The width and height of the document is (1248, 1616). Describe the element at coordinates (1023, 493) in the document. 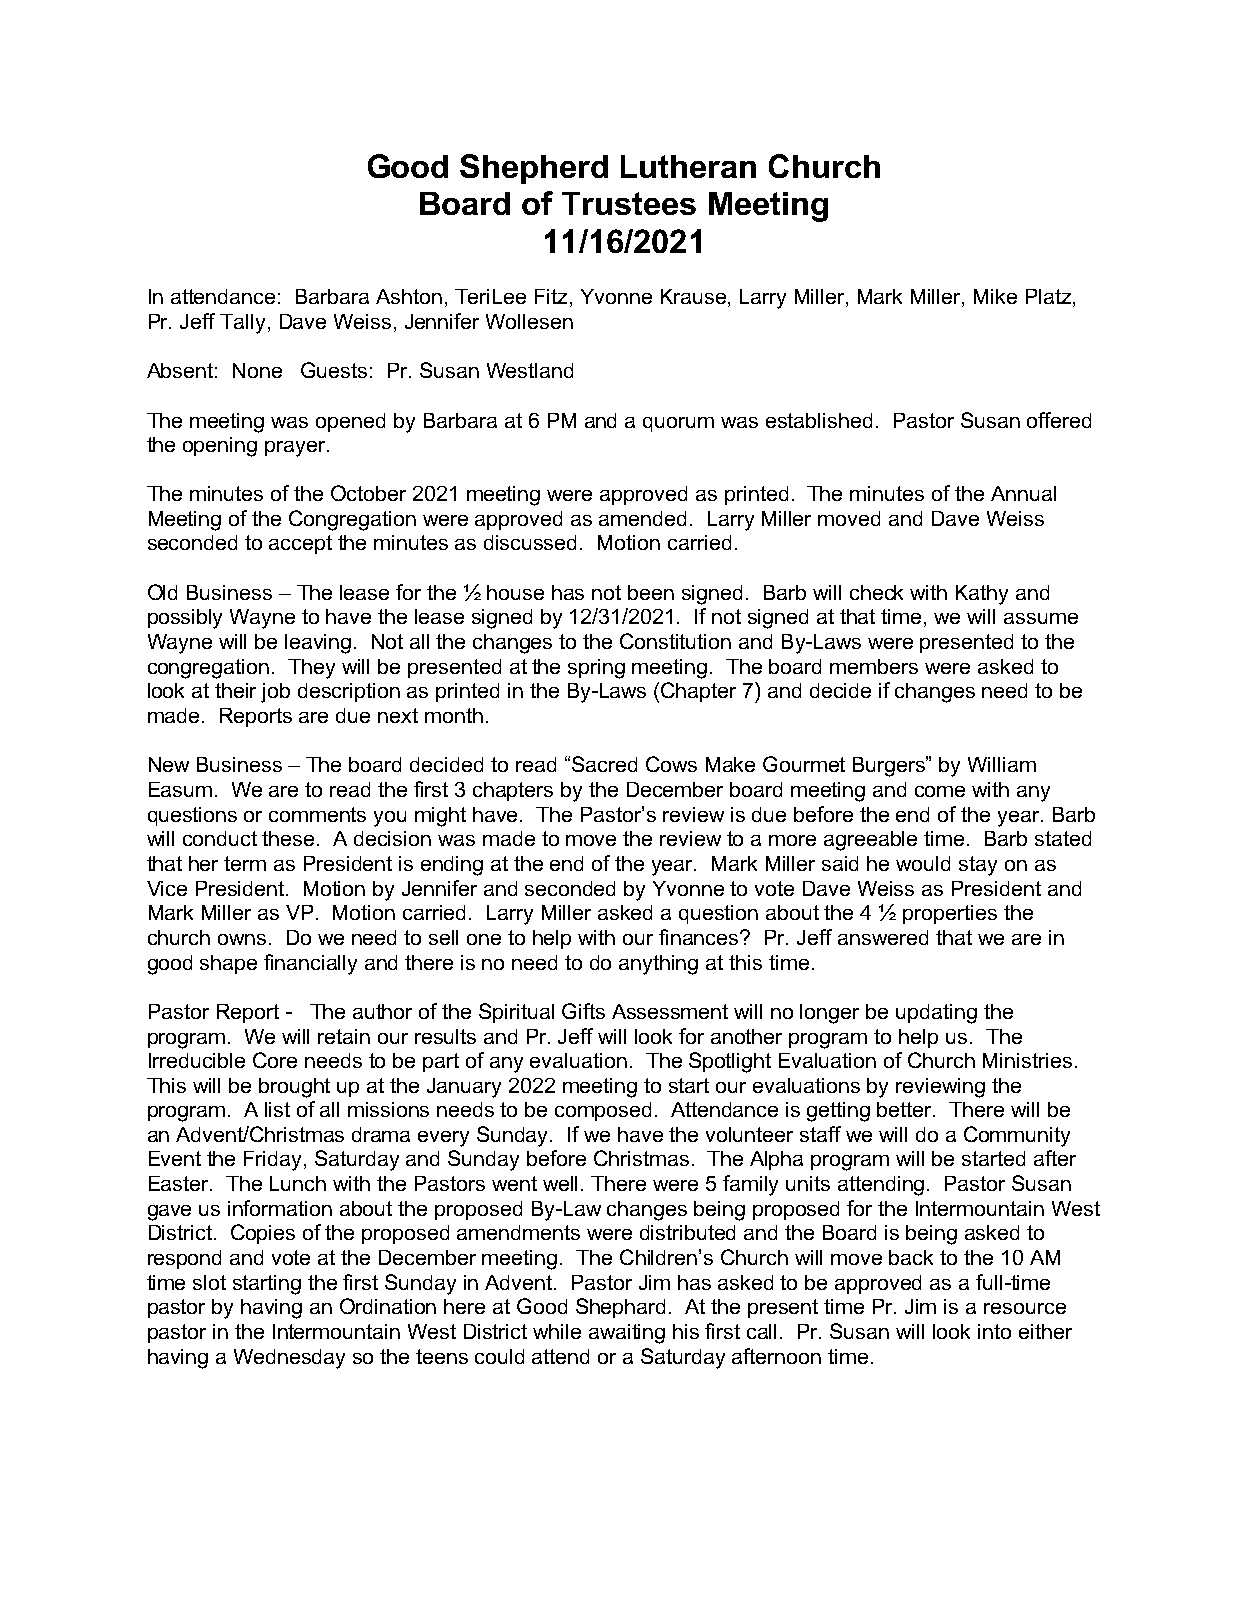

I see `Annual` at that location.
